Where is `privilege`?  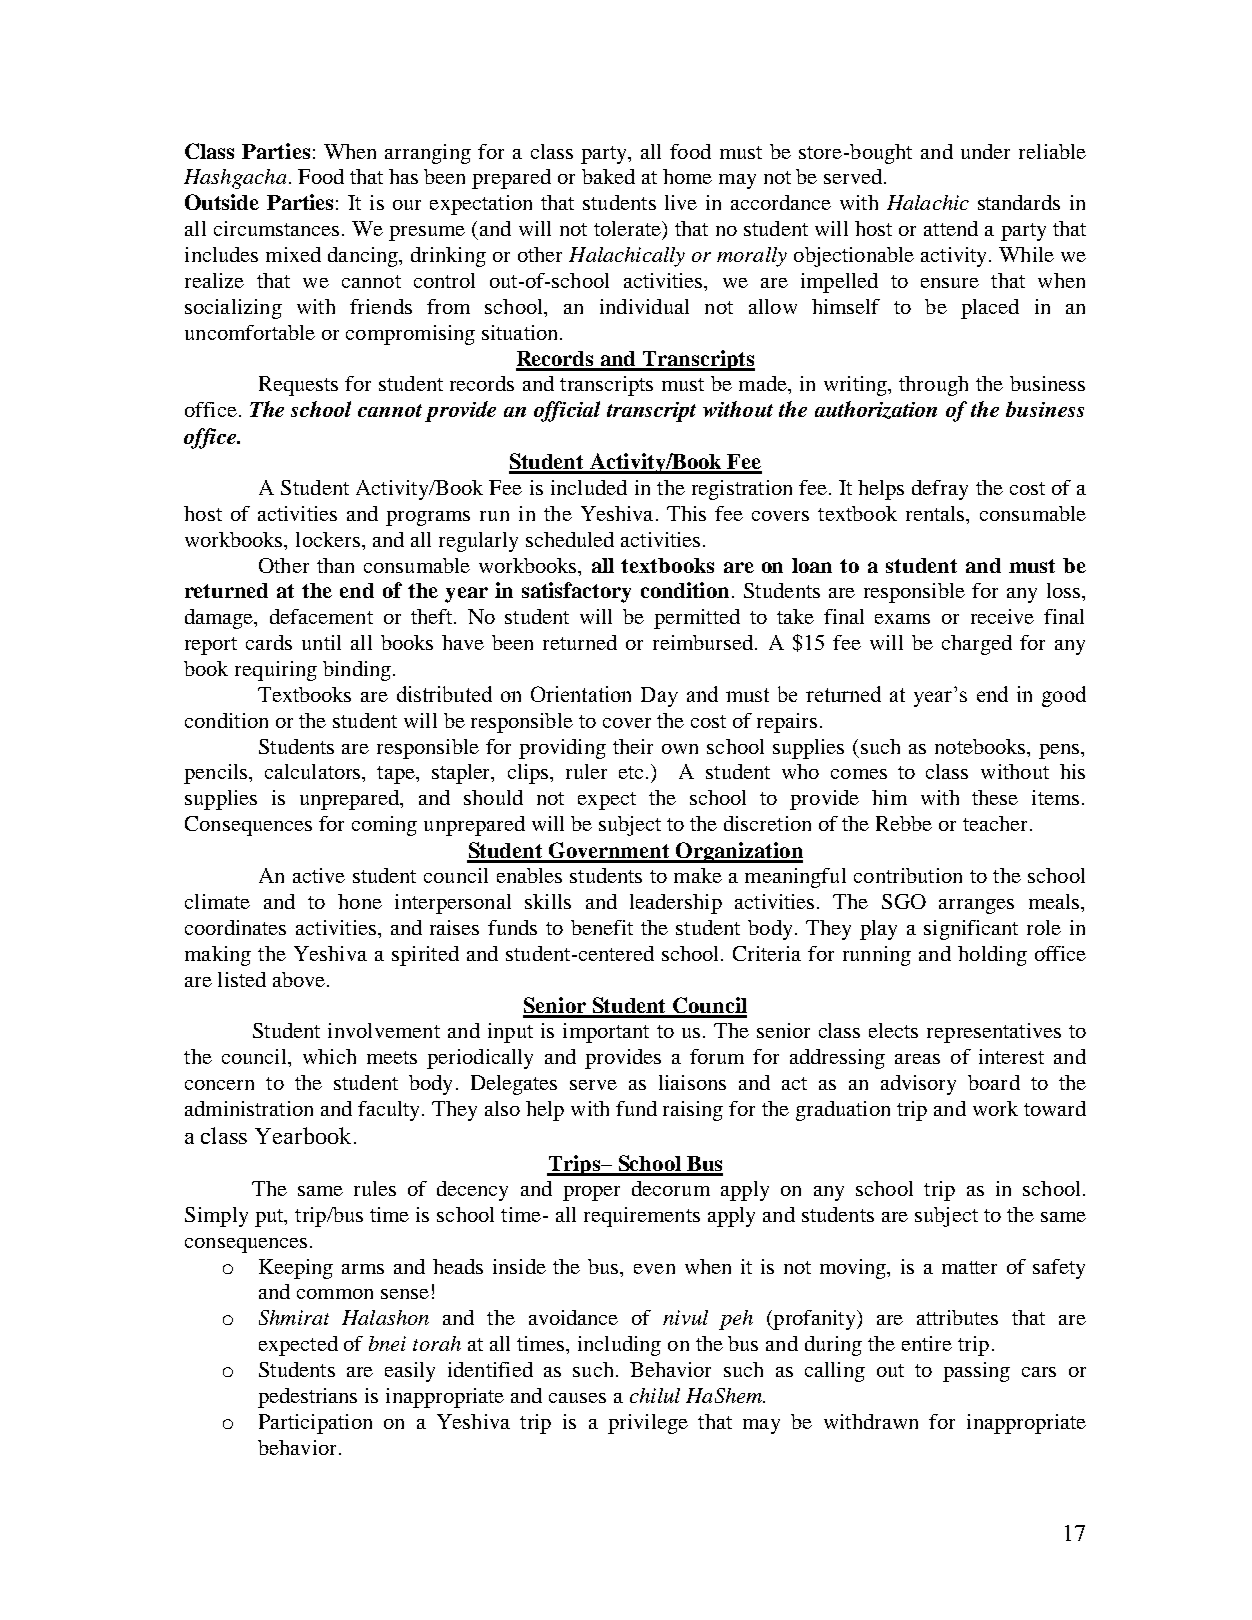 privilege is located at coordinates (648, 1424).
